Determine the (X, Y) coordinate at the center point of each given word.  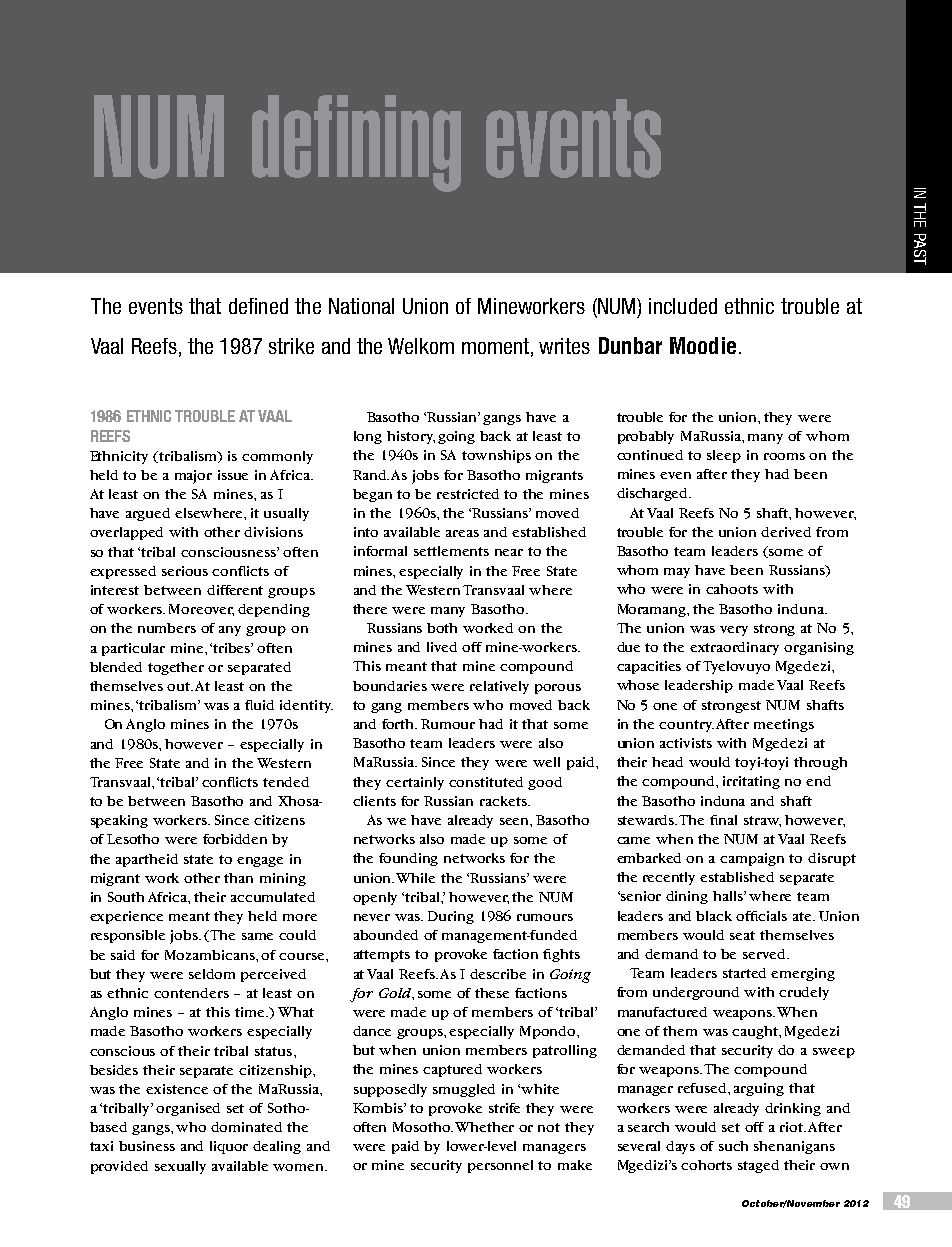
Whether (484, 1127)
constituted (486, 782)
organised (188, 1109)
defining (356, 143)
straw (762, 821)
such (733, 1146)
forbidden (235, 839)
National (361, 306)
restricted (468, 494)
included (683, 306)
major (193, 477)
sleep (724, 456)
